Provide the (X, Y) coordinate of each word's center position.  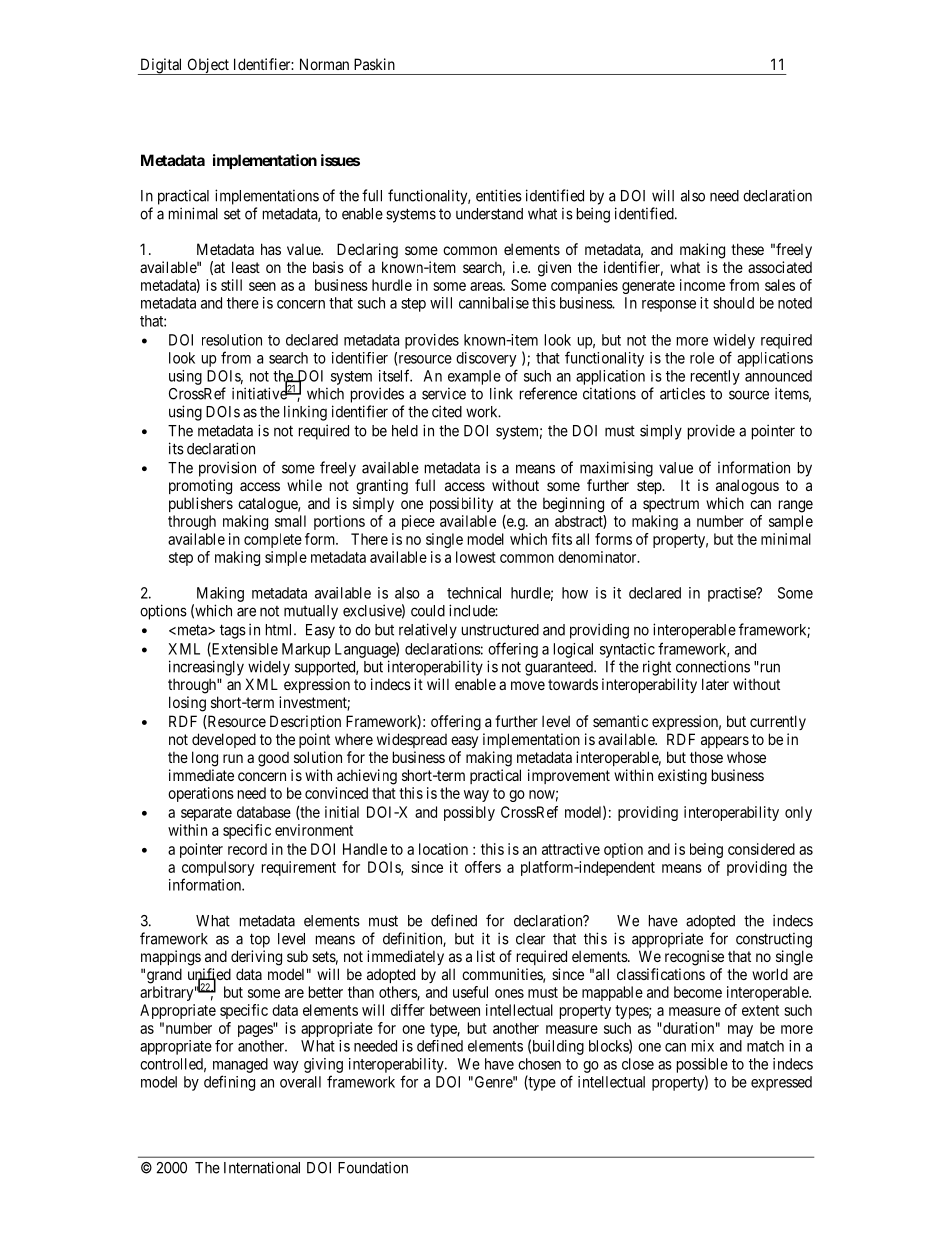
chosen (539, 1064)
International (262, 1167)
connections (713, 666)
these (747, 249)
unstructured (500, 630)
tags (233, 631)
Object (208, 66)
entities (499, 195)
